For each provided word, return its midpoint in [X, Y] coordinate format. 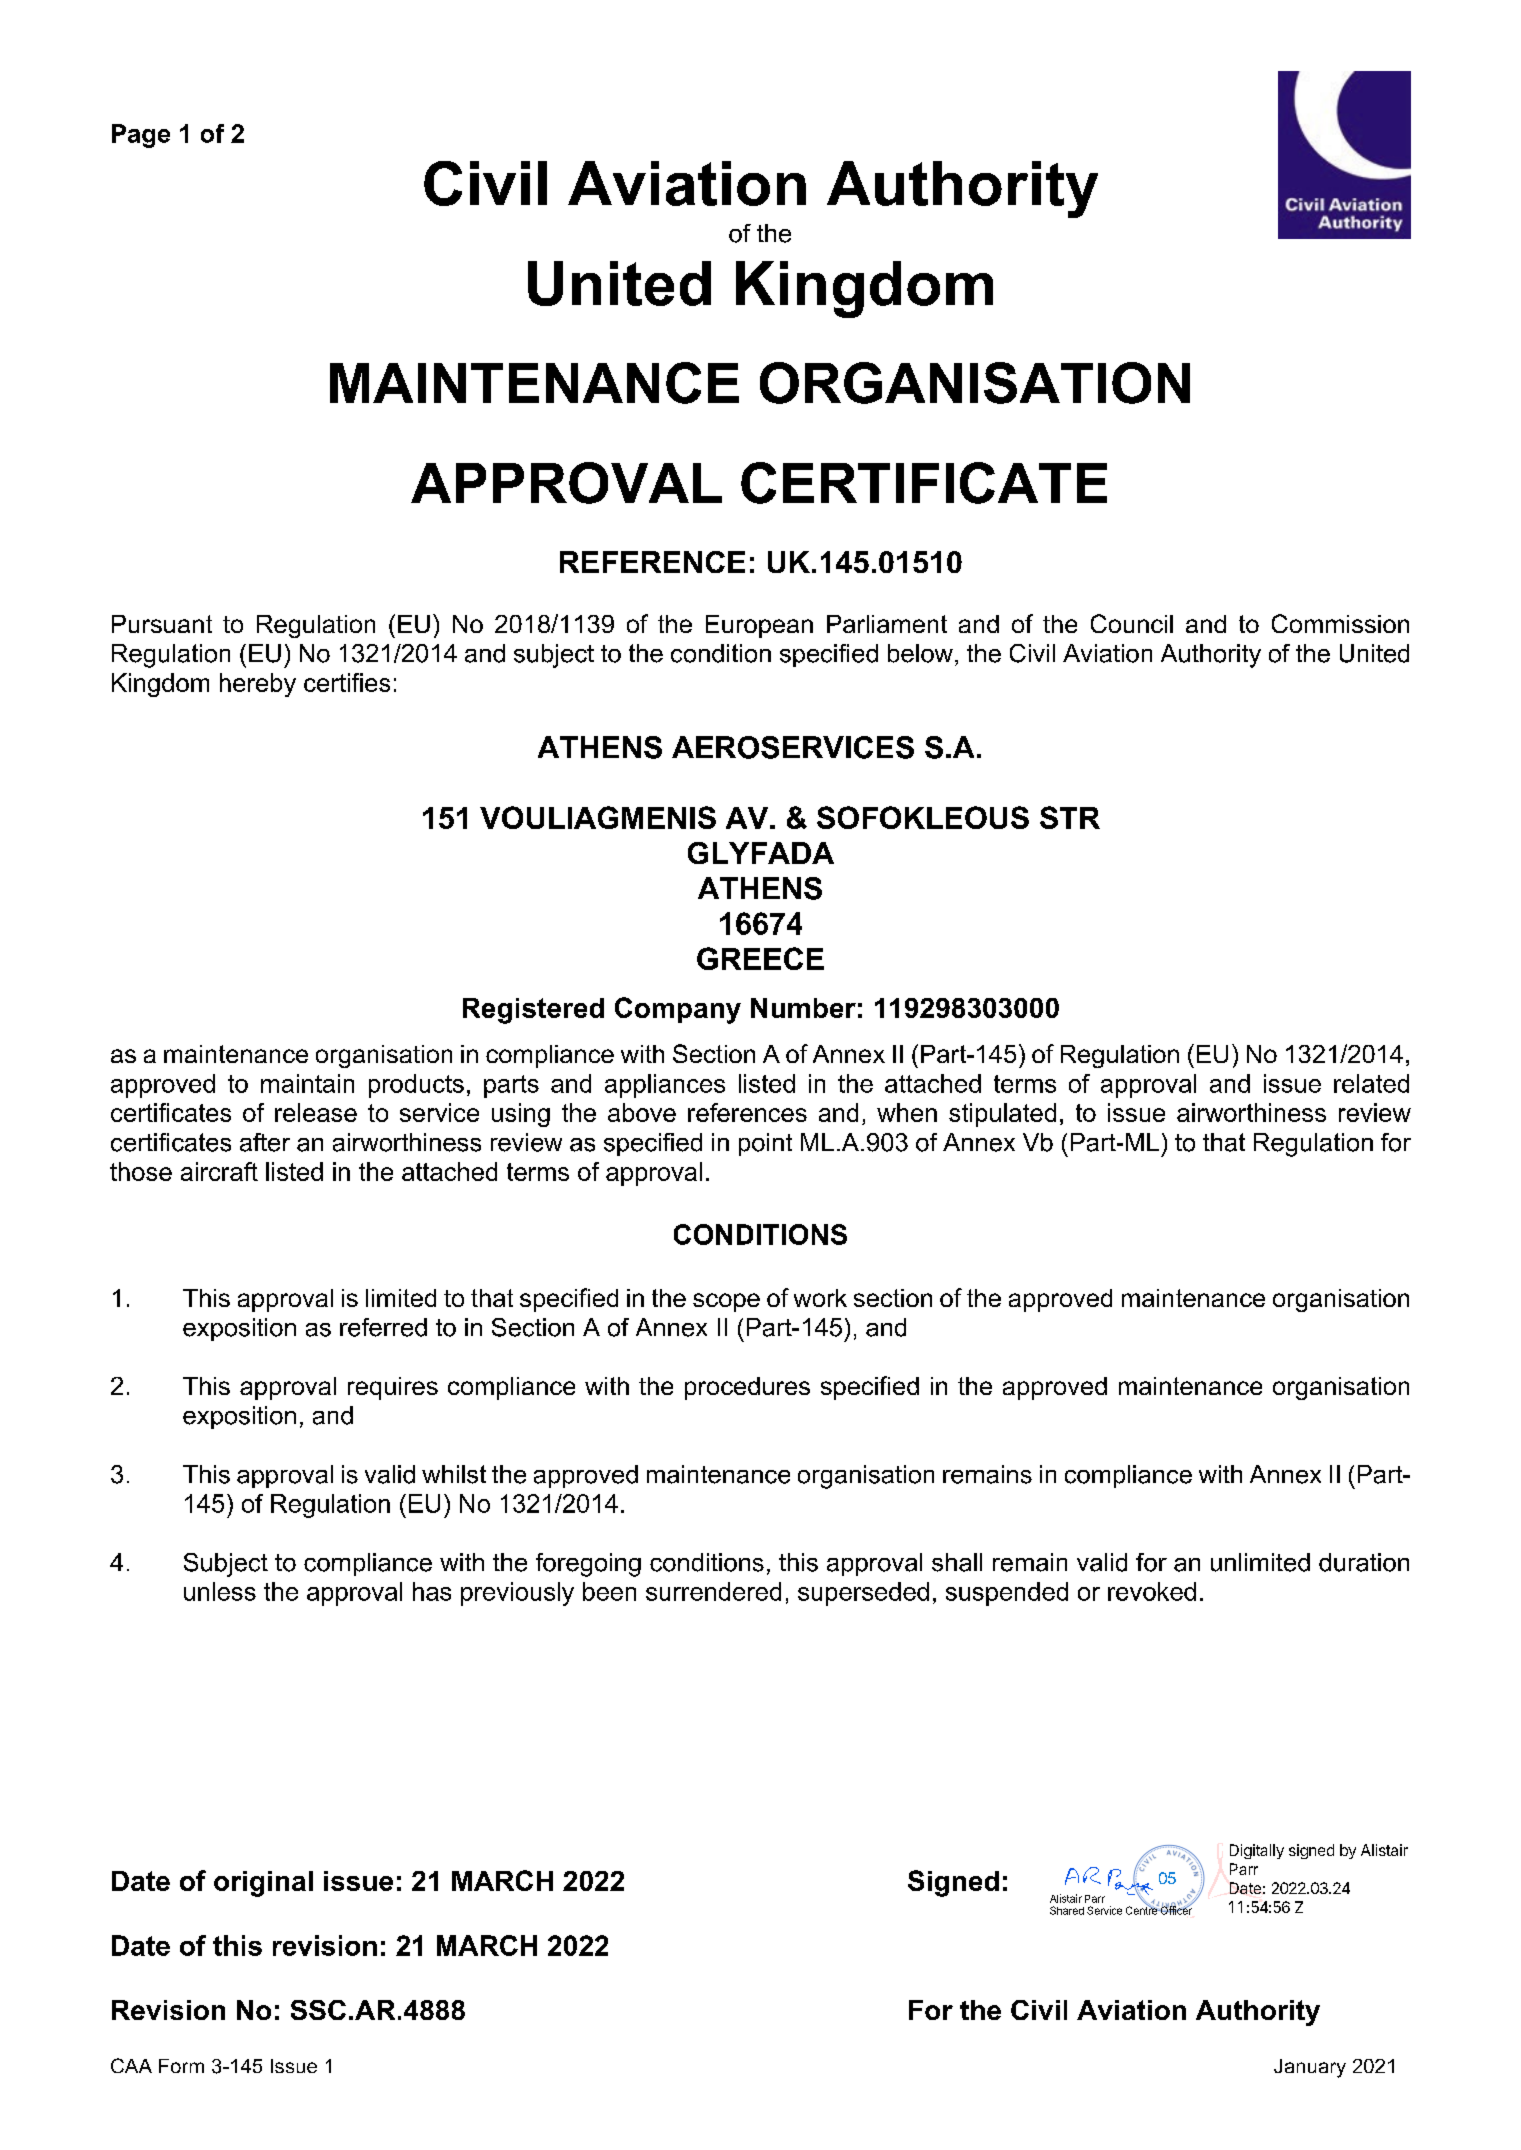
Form [181, 2066]
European [759, 626]
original [263, 1884]
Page [141, 136]
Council [1132, 623]
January [1310, 2068]
